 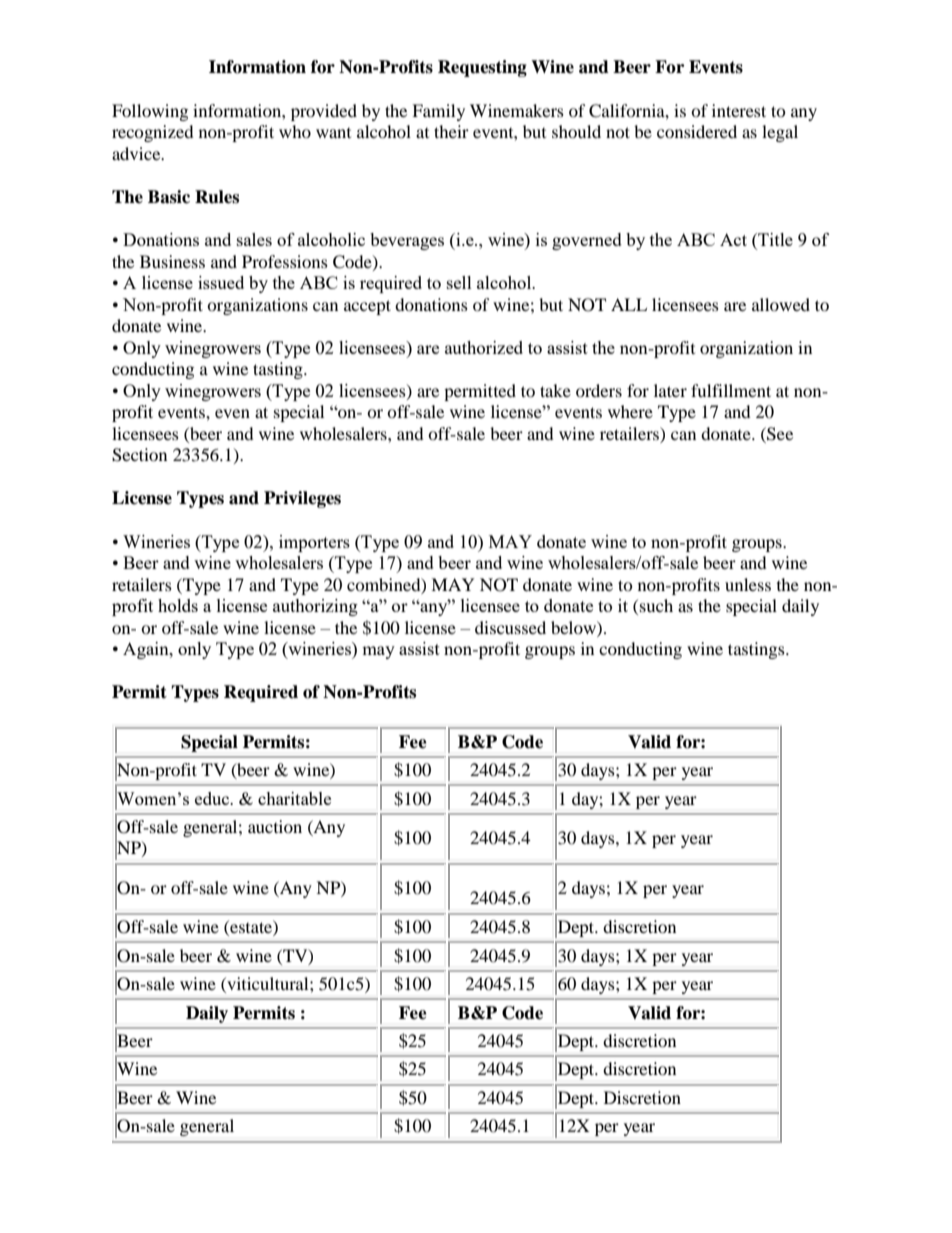 What do you see at coordinates (150, 112) in the document?
I see `Following` at bounding box center [150, 112].
